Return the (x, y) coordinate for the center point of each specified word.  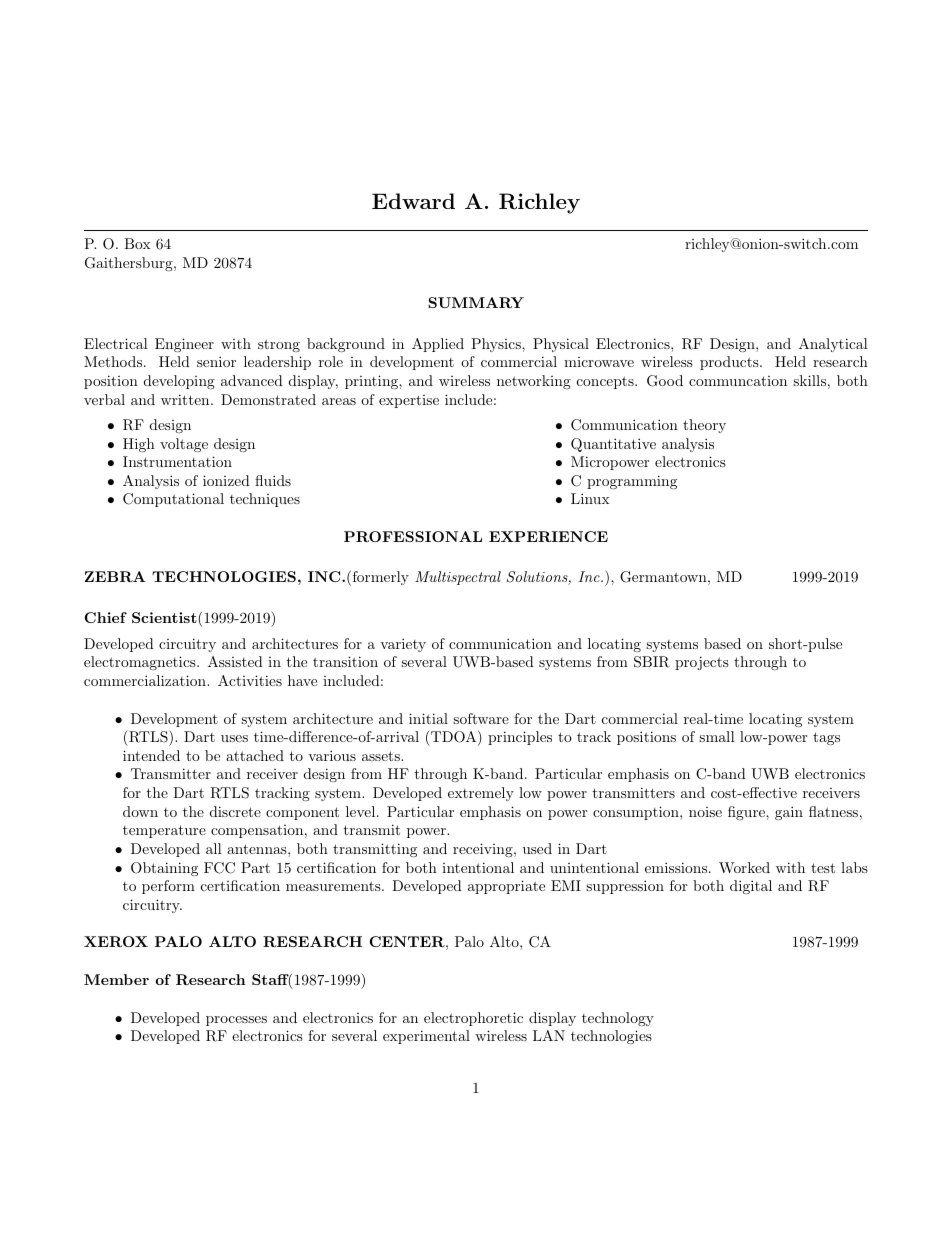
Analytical (833, 345)
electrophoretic (473, 1019)
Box (137, 243)
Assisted (235, 661)
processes (236, 1021)
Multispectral (458, 578)
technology (618, 1019)
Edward (413, 201)
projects (702, 663)
